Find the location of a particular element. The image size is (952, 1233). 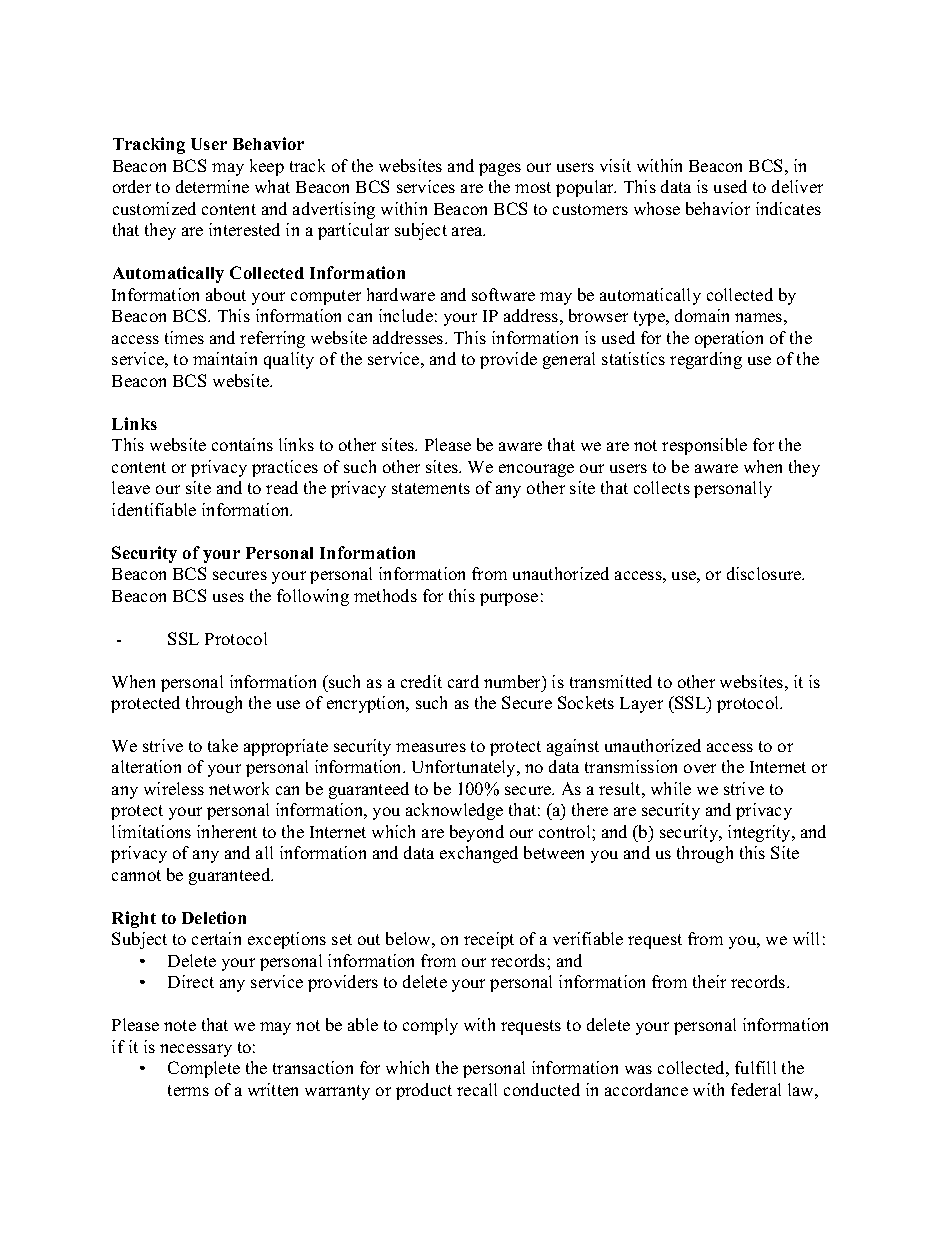

fulfill is located at coordinates (755, 1067).
